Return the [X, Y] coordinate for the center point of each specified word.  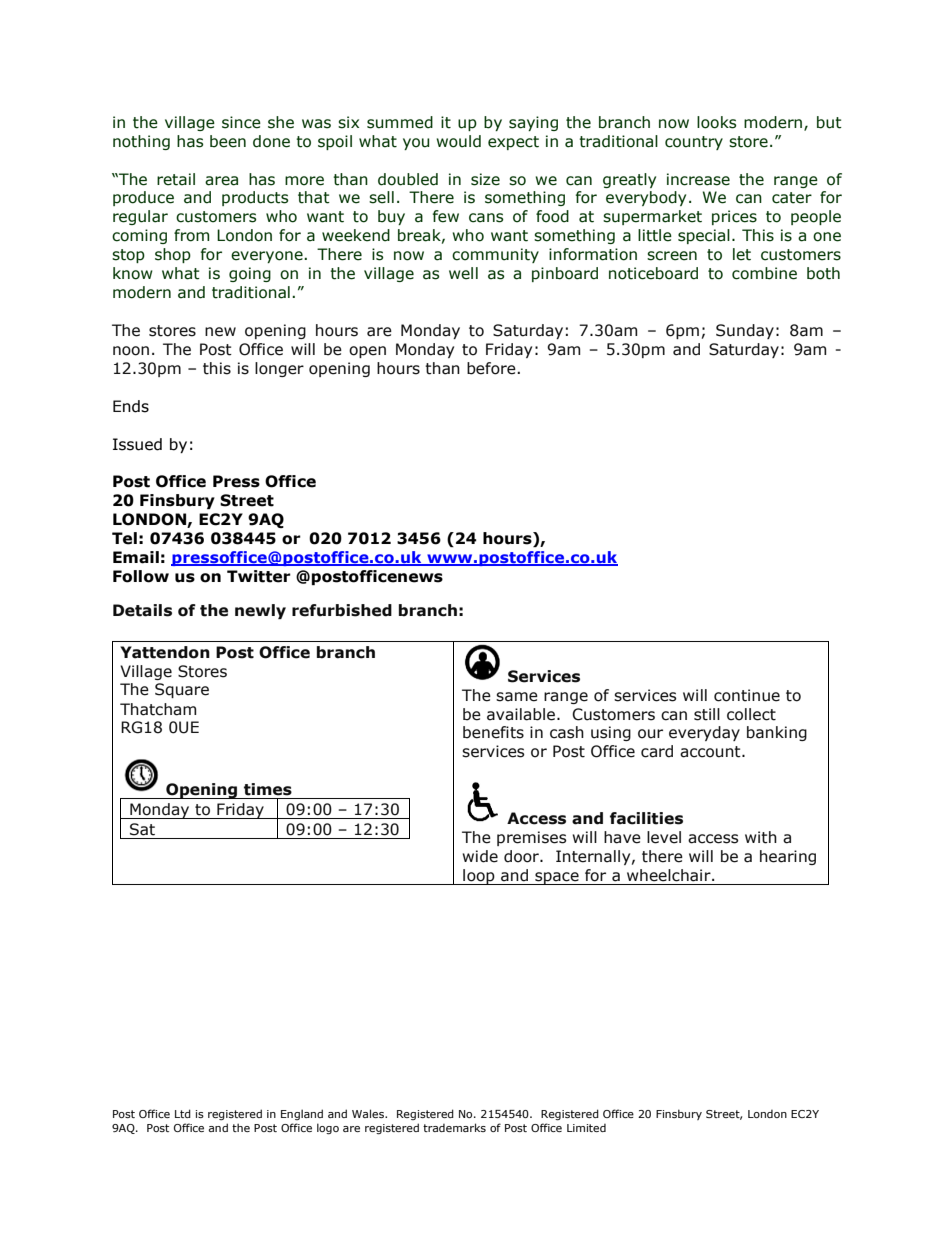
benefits [493, 732]
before [492, 368]
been [228, 141]
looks [717, 122]
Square [182, 690]
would [458, 141]
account [711, 752]
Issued [137, 444]
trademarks [454, 1127]
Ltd [183, 1113]
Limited [586, 1128]
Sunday [745, 331]
